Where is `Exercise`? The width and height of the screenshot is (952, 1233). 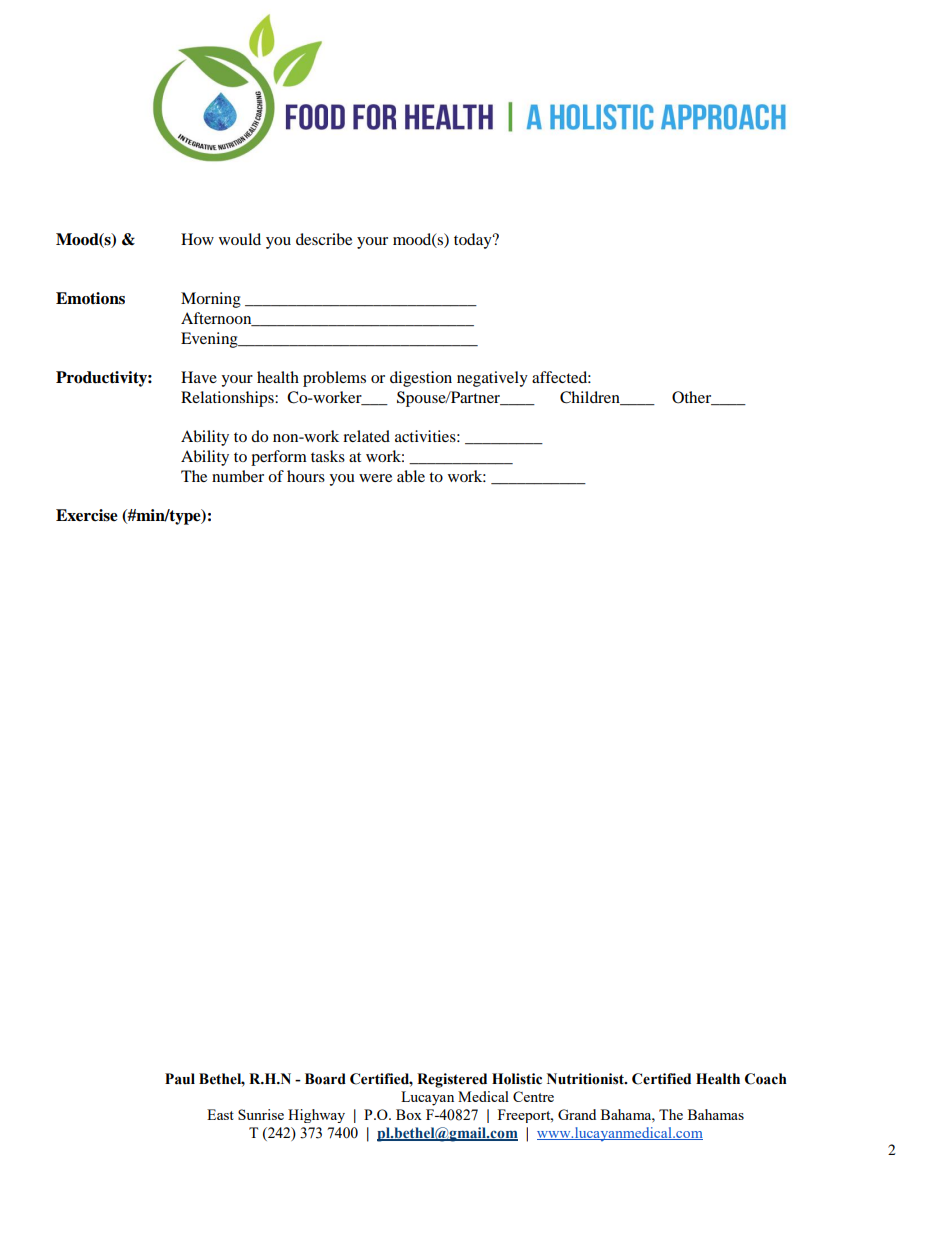
Exercise is located at coordinates (87, 515).
